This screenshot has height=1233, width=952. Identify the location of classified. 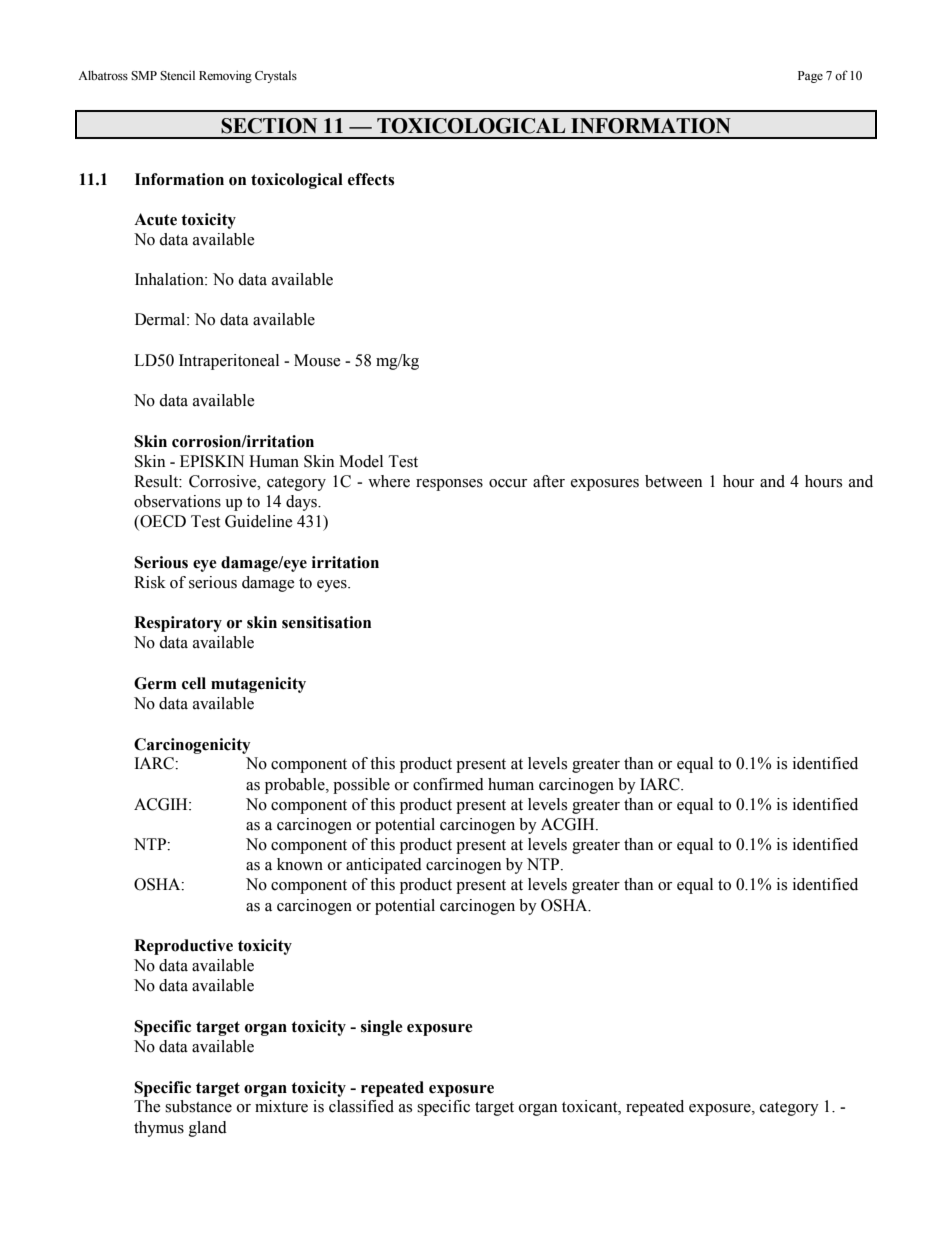
(361, 1106).
